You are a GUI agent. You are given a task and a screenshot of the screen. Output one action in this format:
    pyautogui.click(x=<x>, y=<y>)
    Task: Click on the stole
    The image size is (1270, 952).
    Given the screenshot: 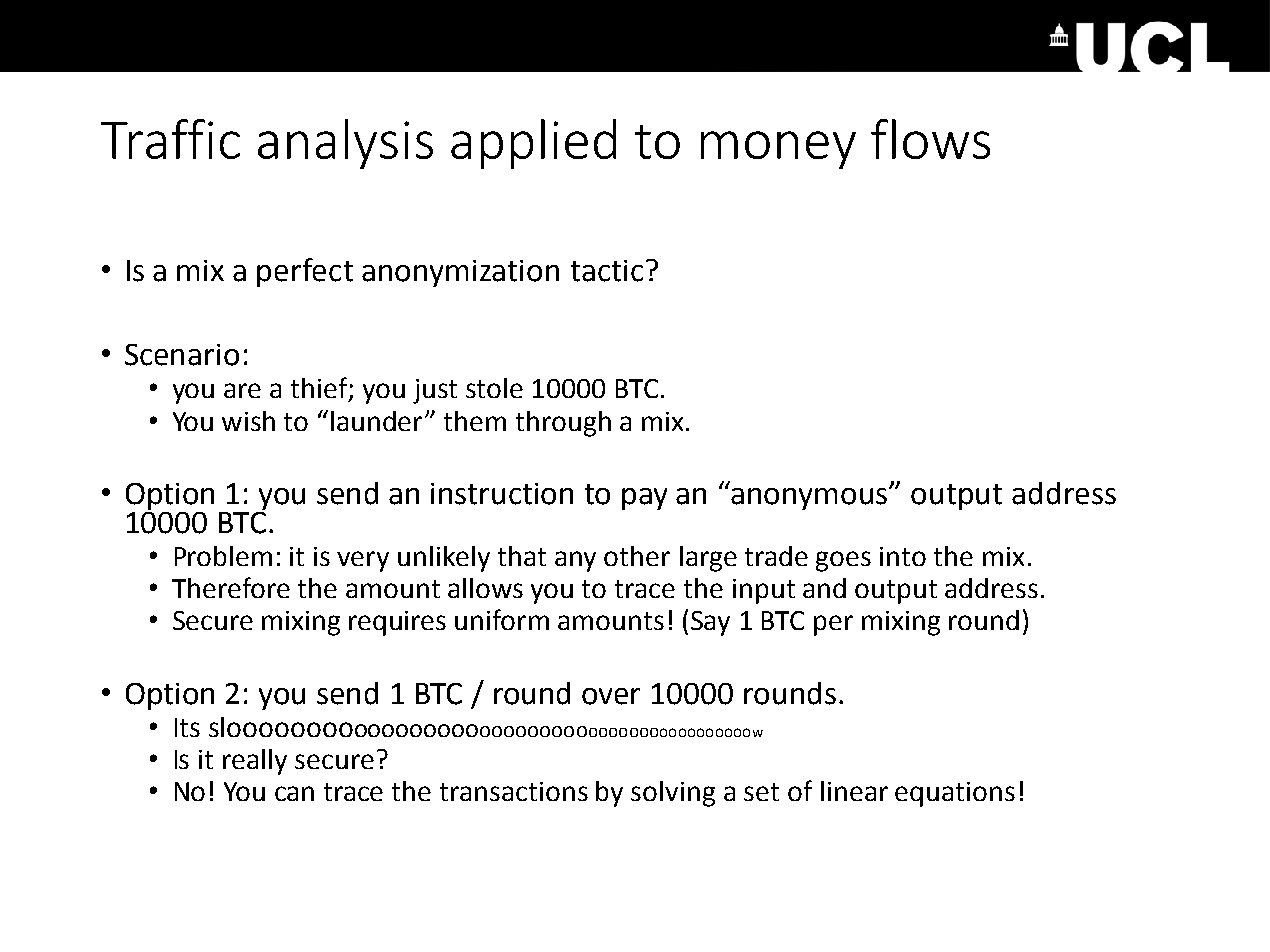 What is the action you would take?
    pyautogui.click(x=494, y=388)
